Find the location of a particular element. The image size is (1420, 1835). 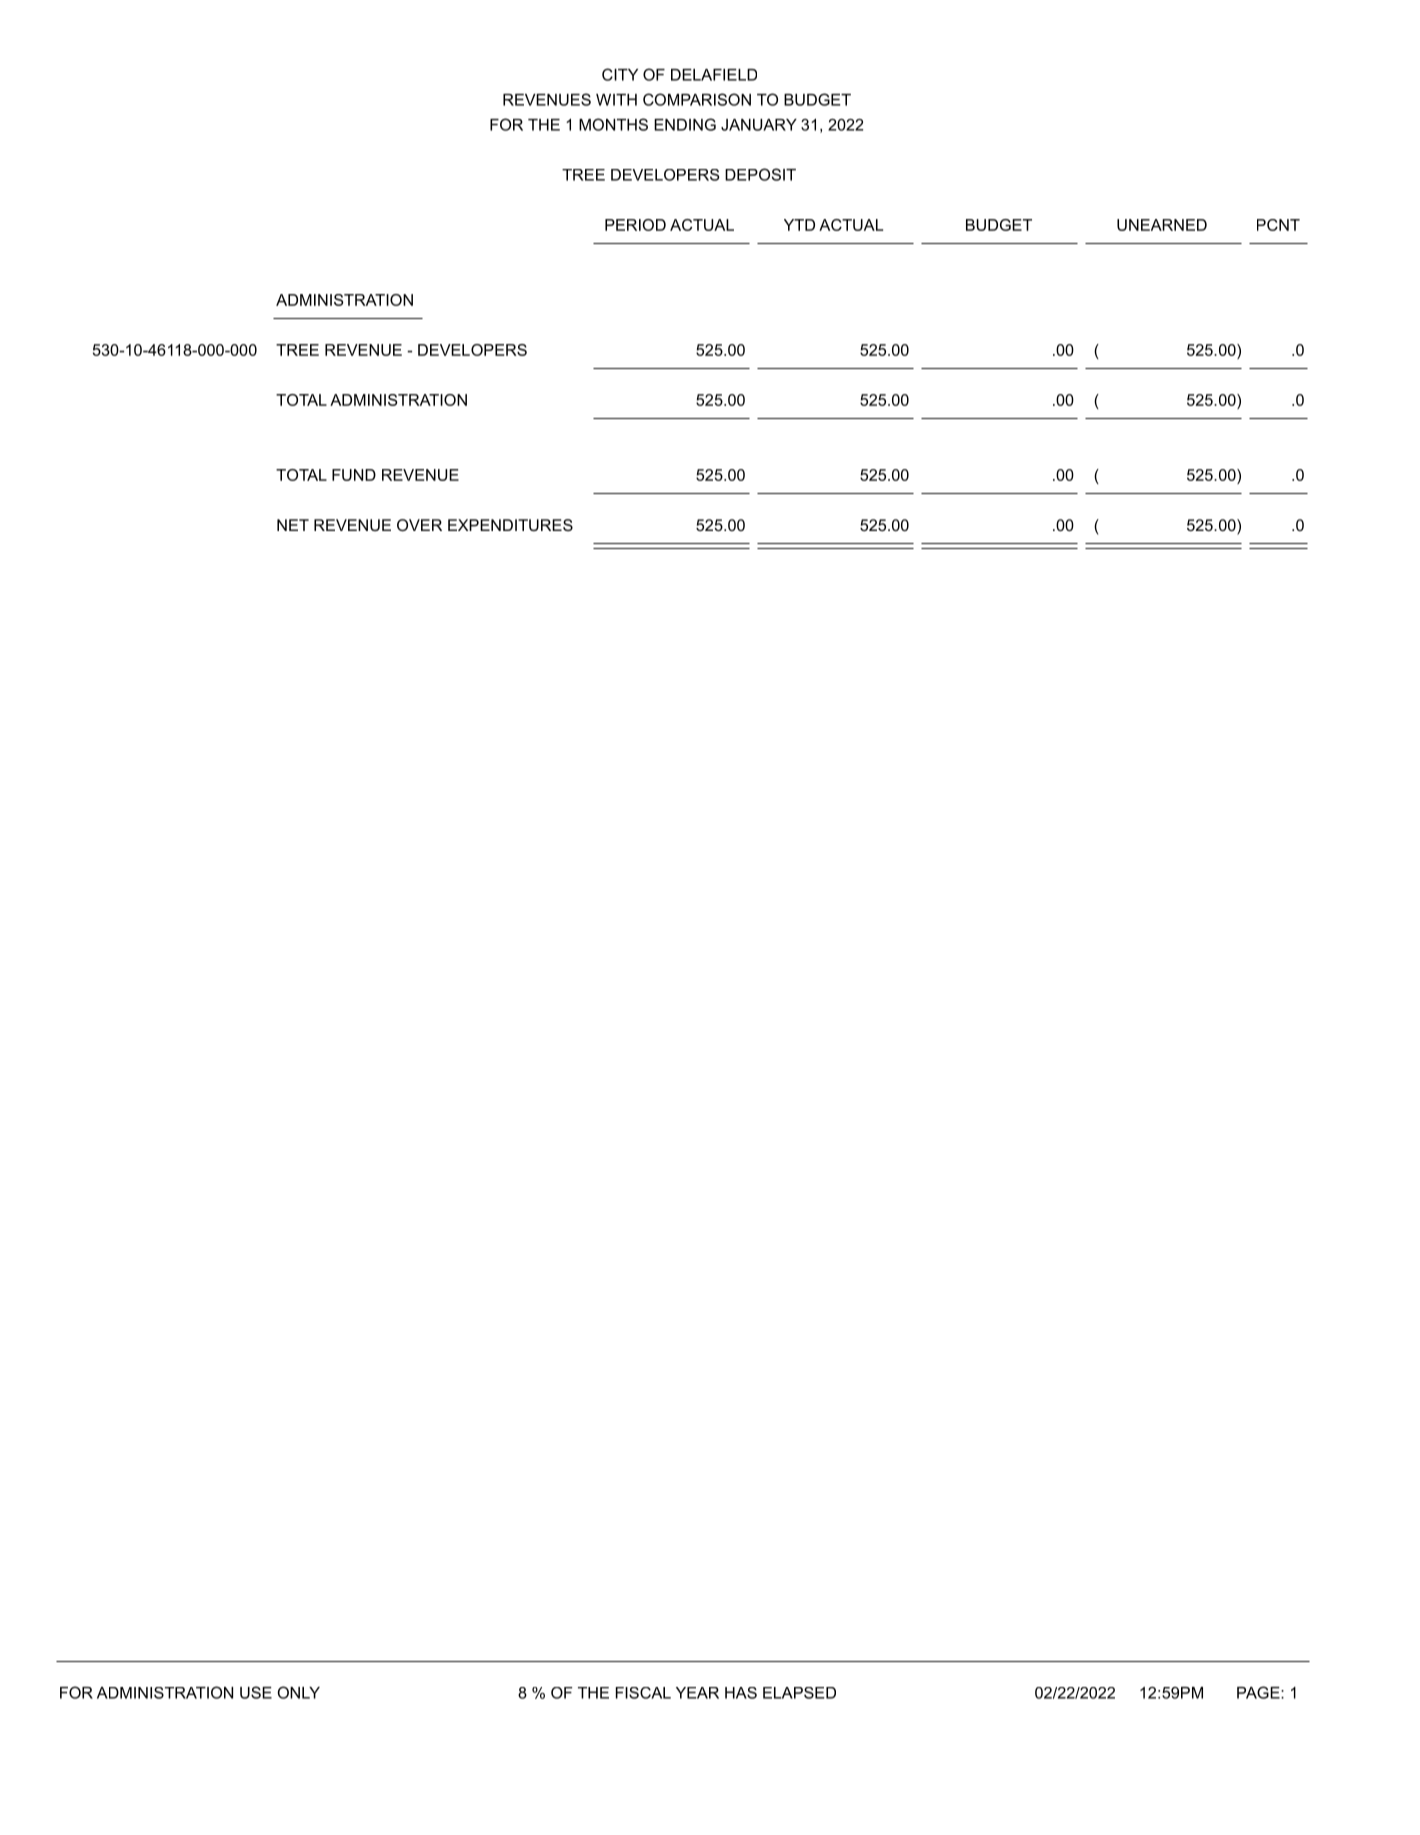

EXPENDITURES is located at coordinates (510, 525).
